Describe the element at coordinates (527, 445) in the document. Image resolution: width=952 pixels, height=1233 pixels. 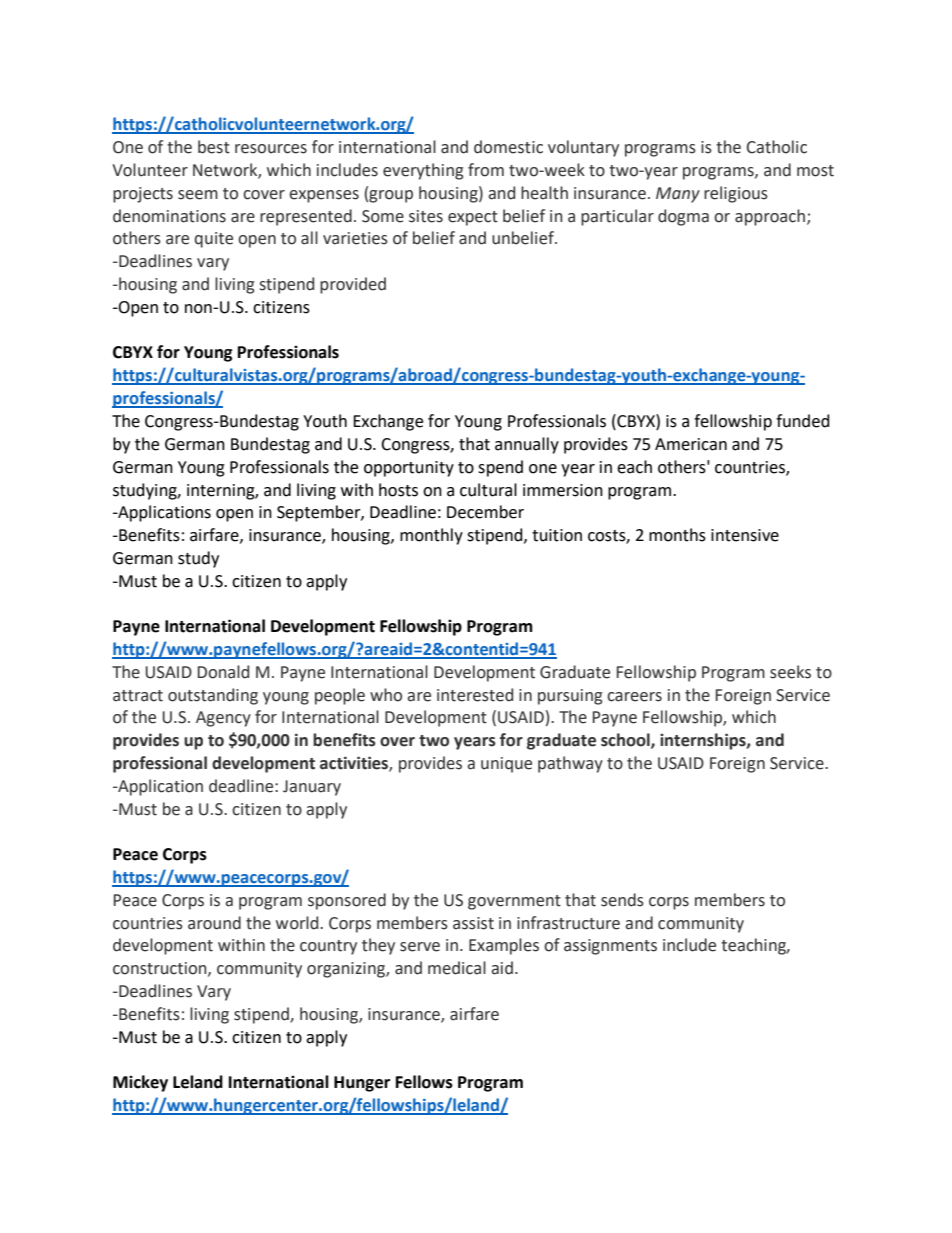
I see `annually` at that location.
